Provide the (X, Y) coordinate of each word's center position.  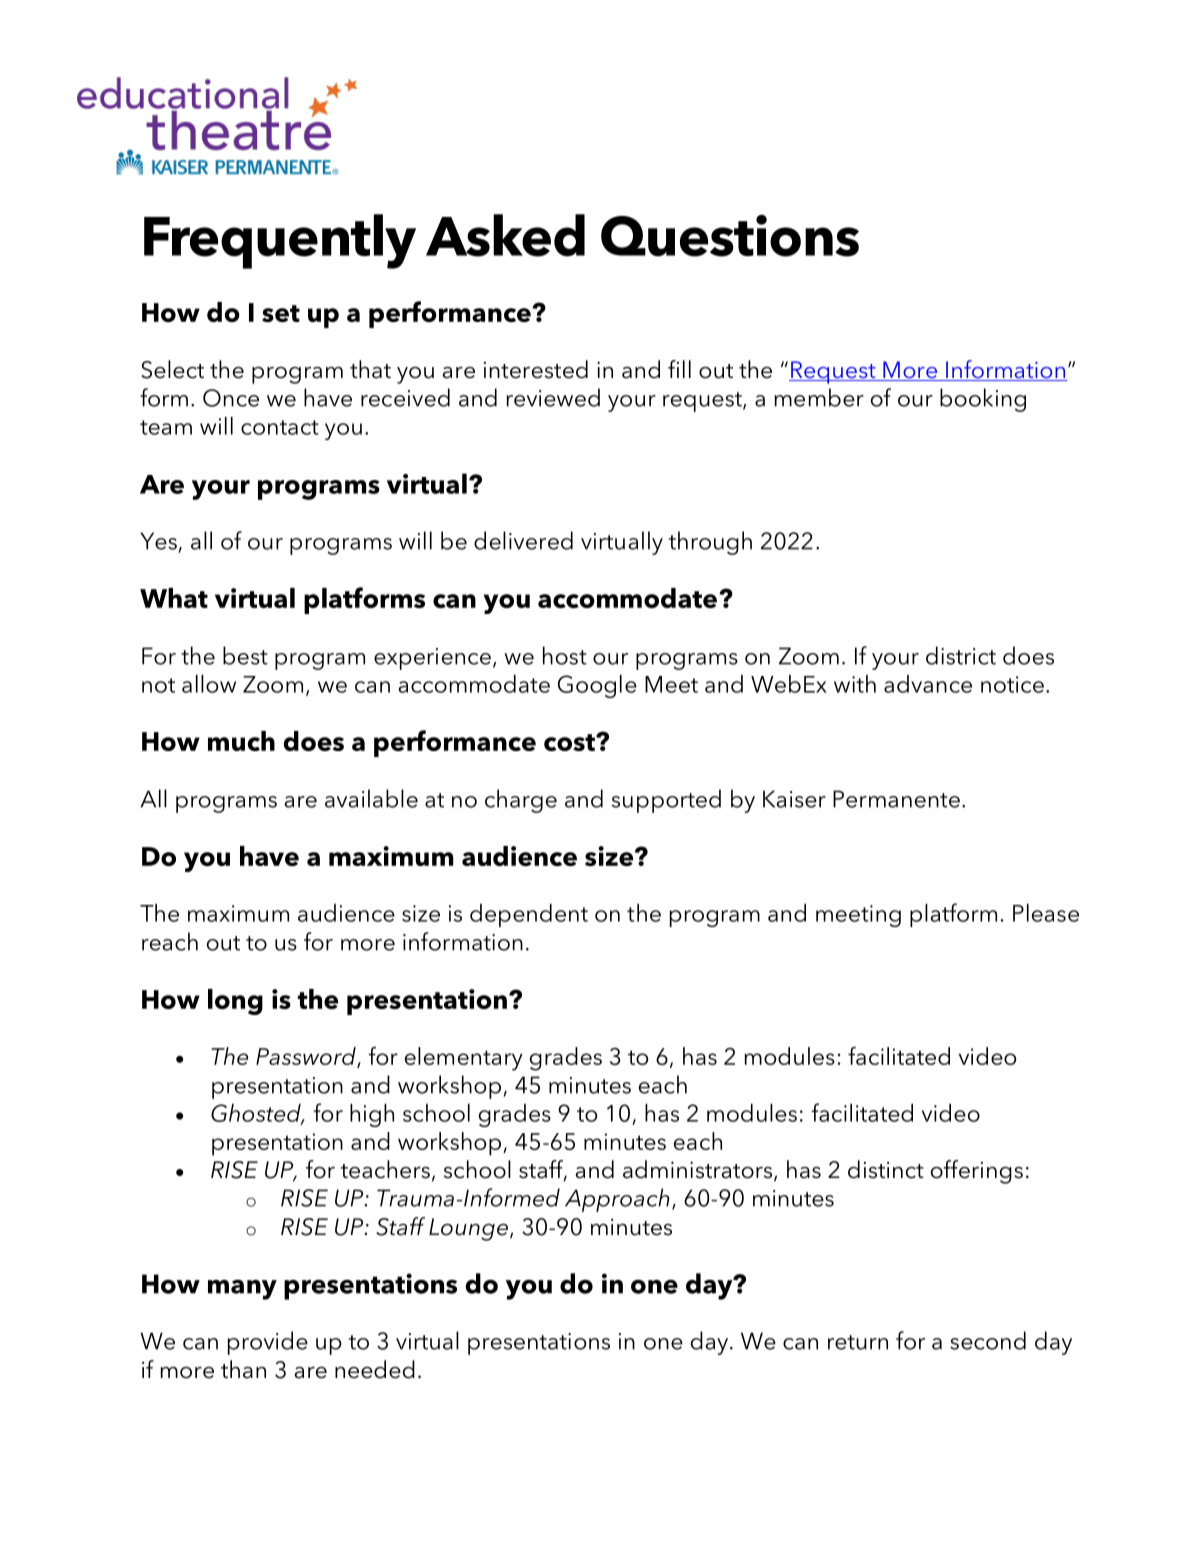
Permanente (896, 799)
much (241, 741)
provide (268, 1343)
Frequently (280, 241)
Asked (505, 235)
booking (983, 400)
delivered (523, 540)
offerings (977, 1172)
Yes (158, 541)
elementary (464, 1059)
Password (307, 1057)
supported (666, 801)
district (961, 655)
